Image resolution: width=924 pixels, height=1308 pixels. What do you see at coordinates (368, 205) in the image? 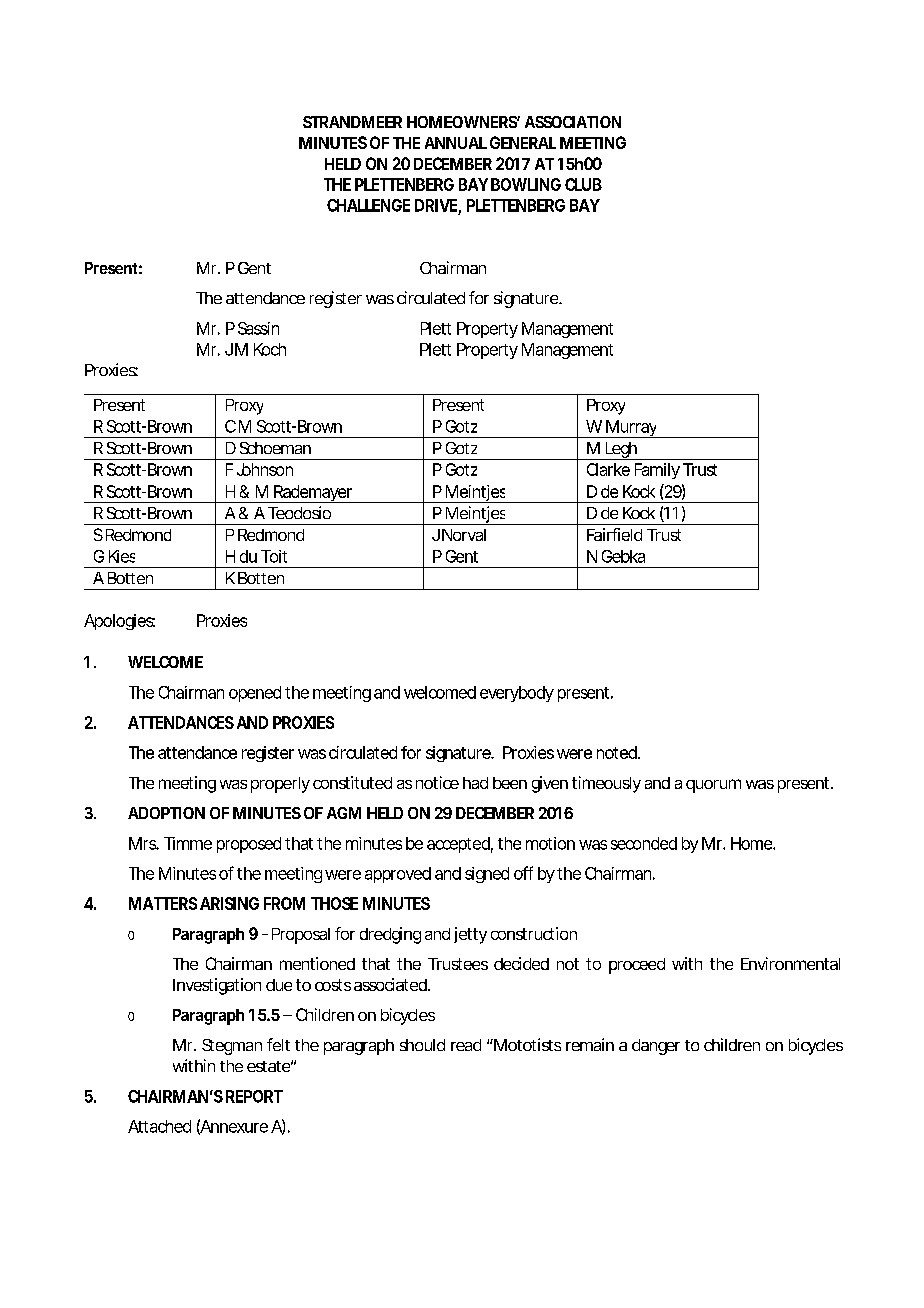
I see `CHALLENGE` at bounding box center [368, 205].
